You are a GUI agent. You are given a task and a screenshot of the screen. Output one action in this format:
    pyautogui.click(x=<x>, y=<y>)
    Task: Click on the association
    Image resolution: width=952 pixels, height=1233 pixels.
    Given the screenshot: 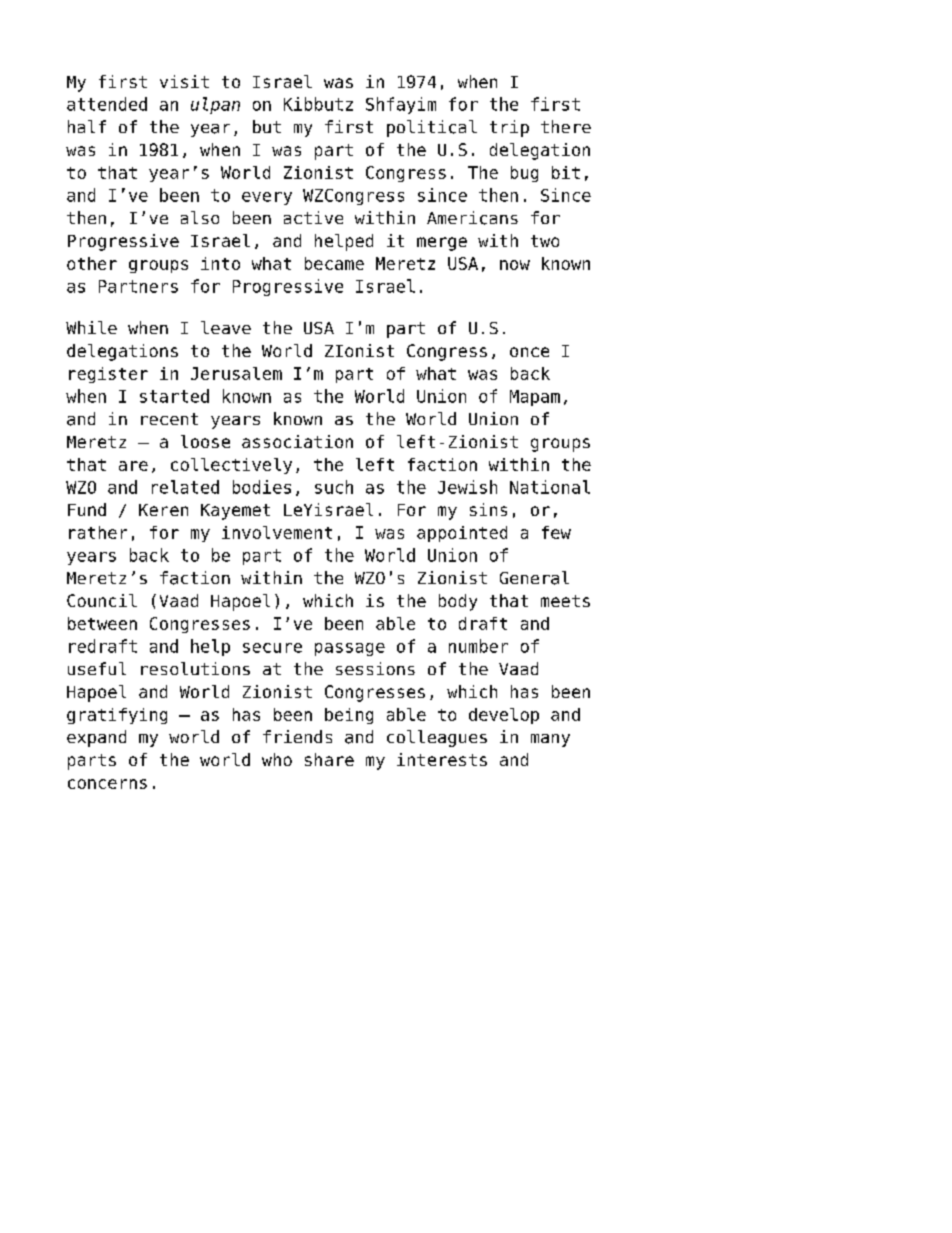 What is the action you would take?
    pyautogui.click(x=297, y=441)
